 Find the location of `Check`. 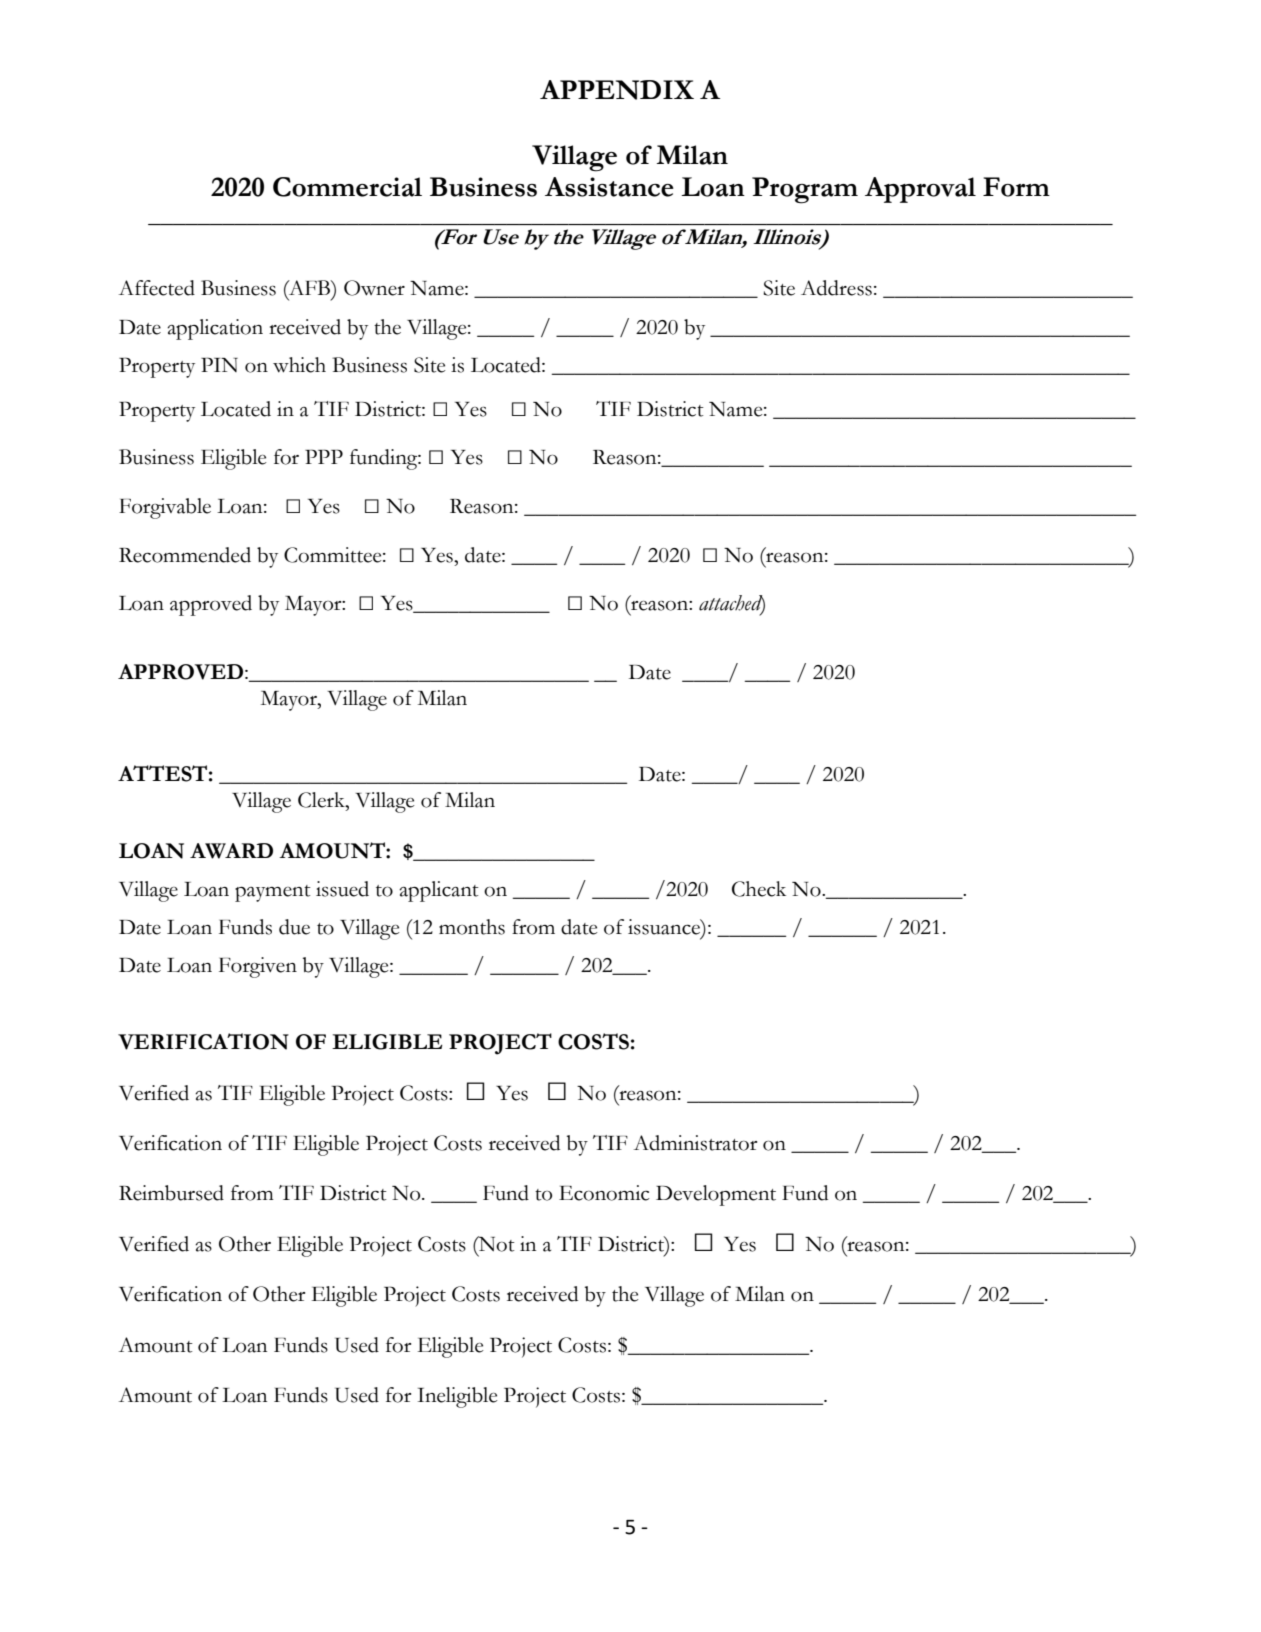

Check is located at coordinates (759, 889).
